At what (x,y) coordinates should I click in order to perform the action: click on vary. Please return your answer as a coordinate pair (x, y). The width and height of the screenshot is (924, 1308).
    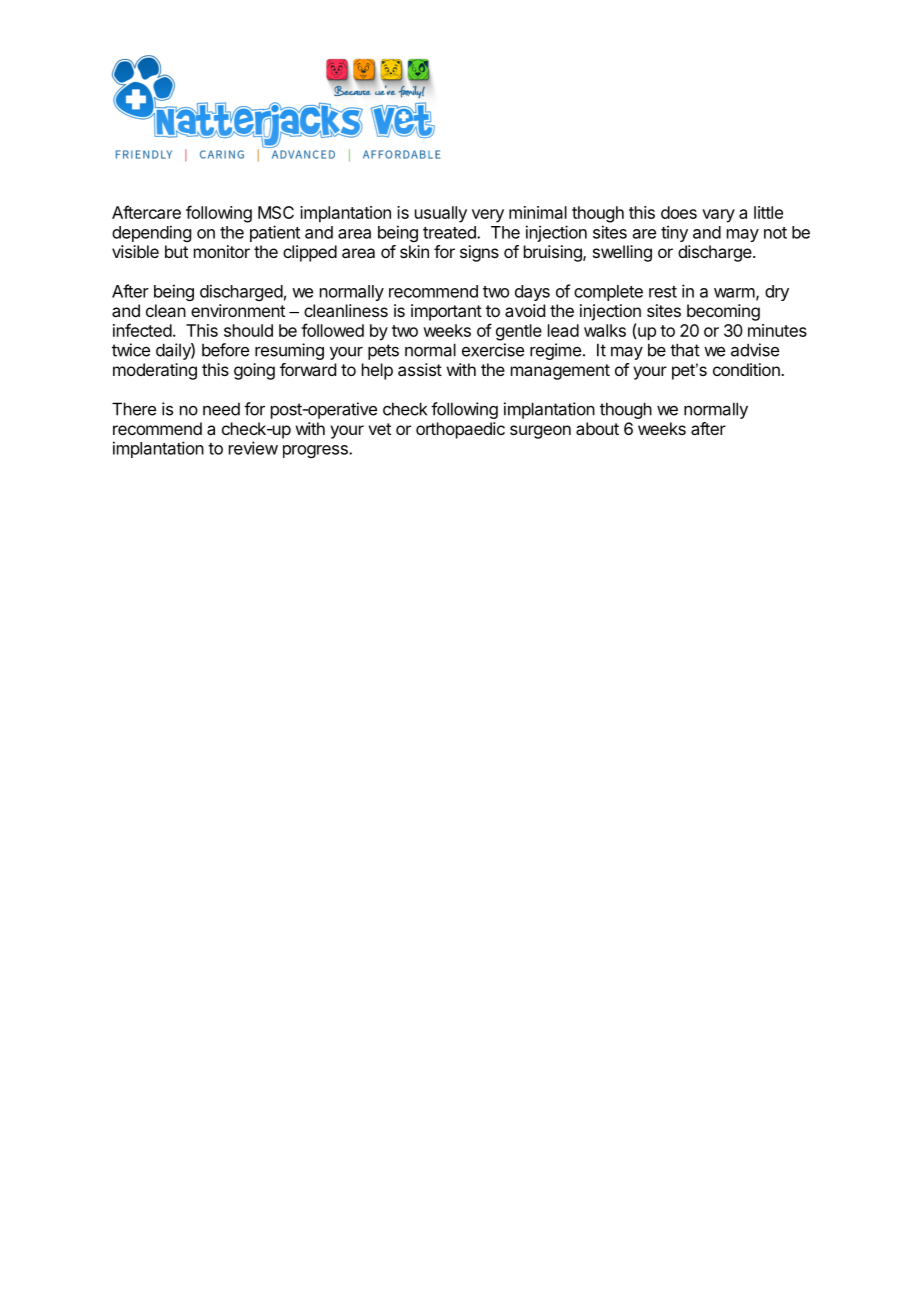
    Looking at the image, I should click on (718, 216).
